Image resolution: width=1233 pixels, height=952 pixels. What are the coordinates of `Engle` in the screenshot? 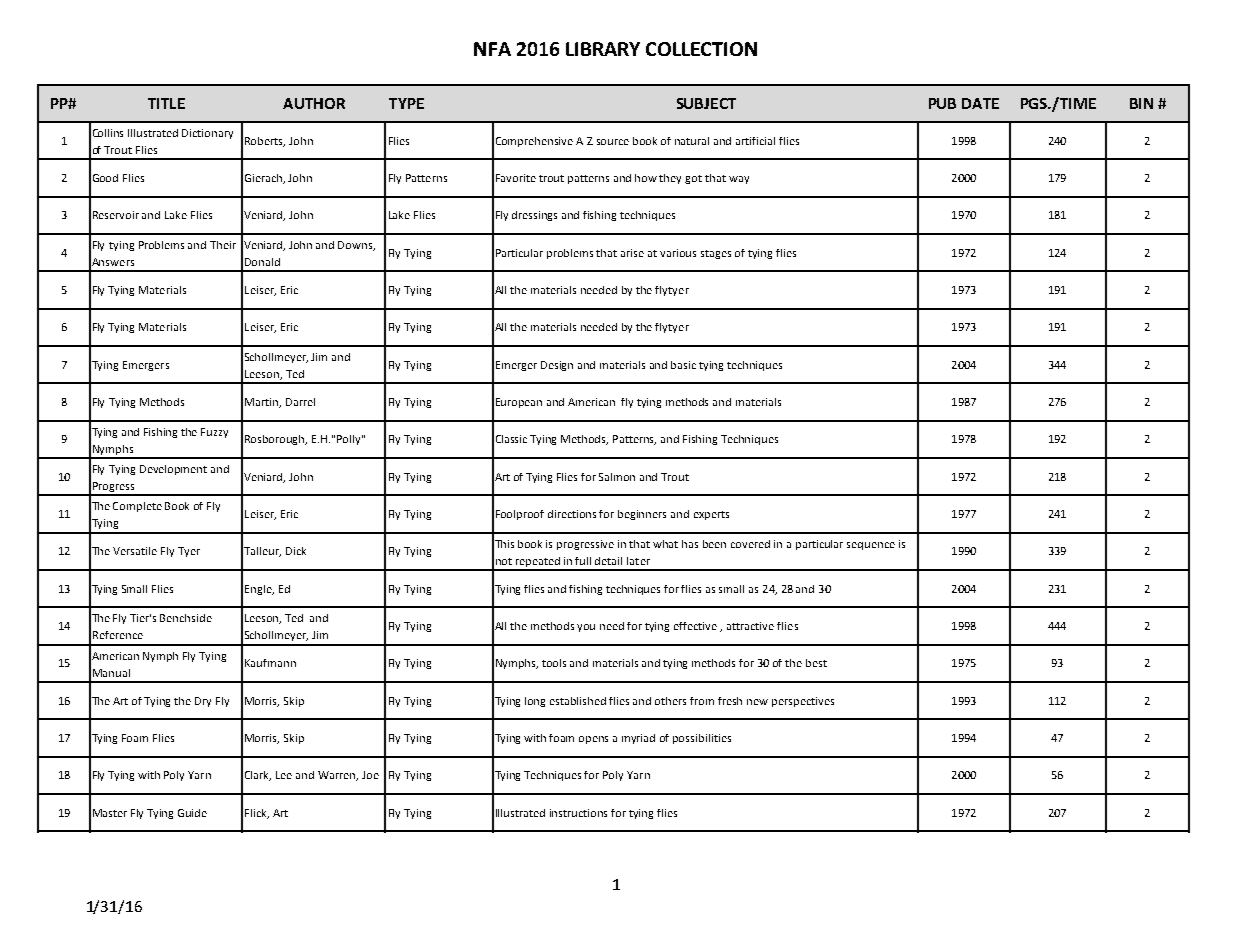 It's located at (259, 590).
